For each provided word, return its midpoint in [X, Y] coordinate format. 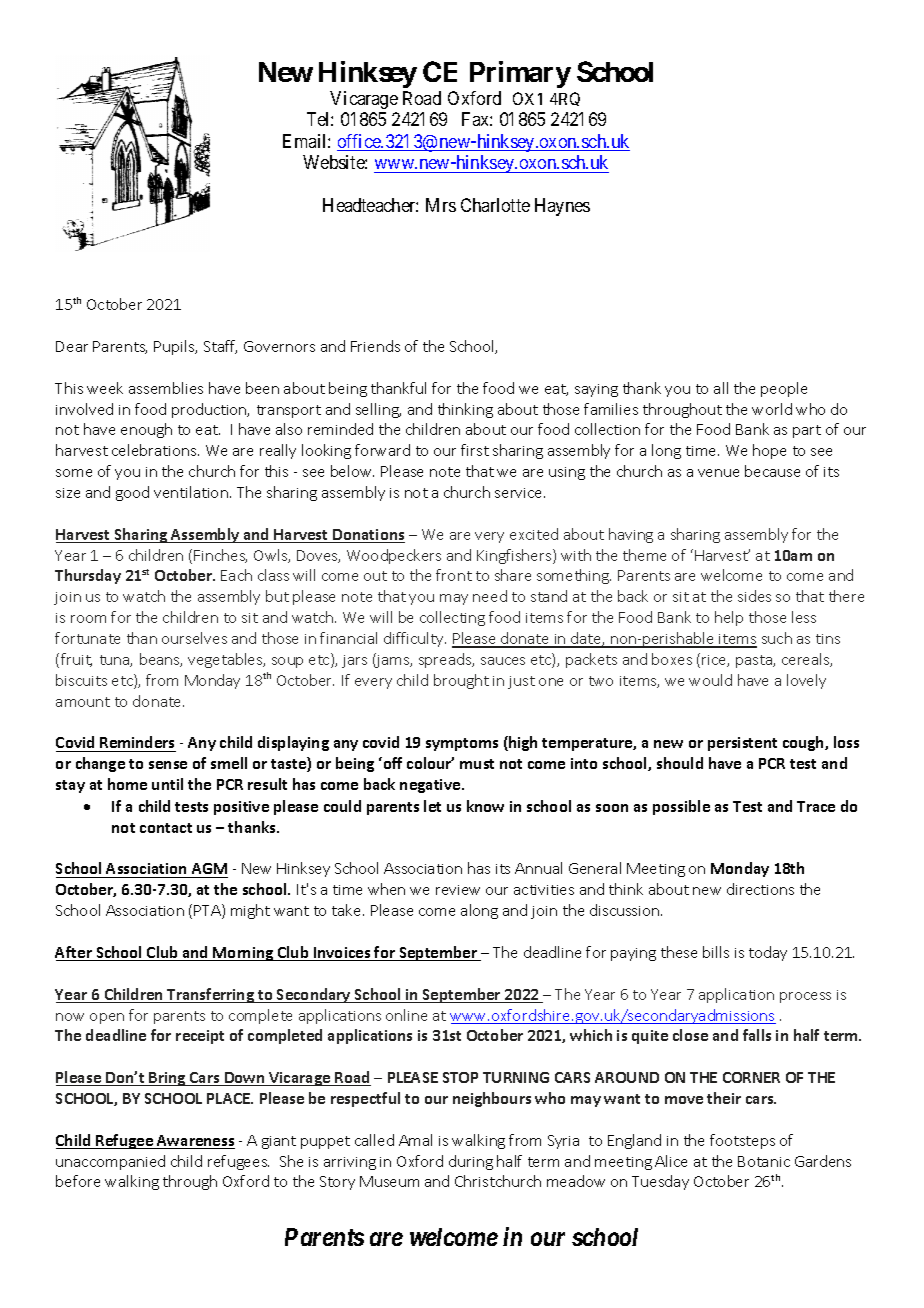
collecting [452, 618]
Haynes [562, 207]
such [777, 638]
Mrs [441, 205]
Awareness [195, 1142]
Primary [520, 74]
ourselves [194, 638]
